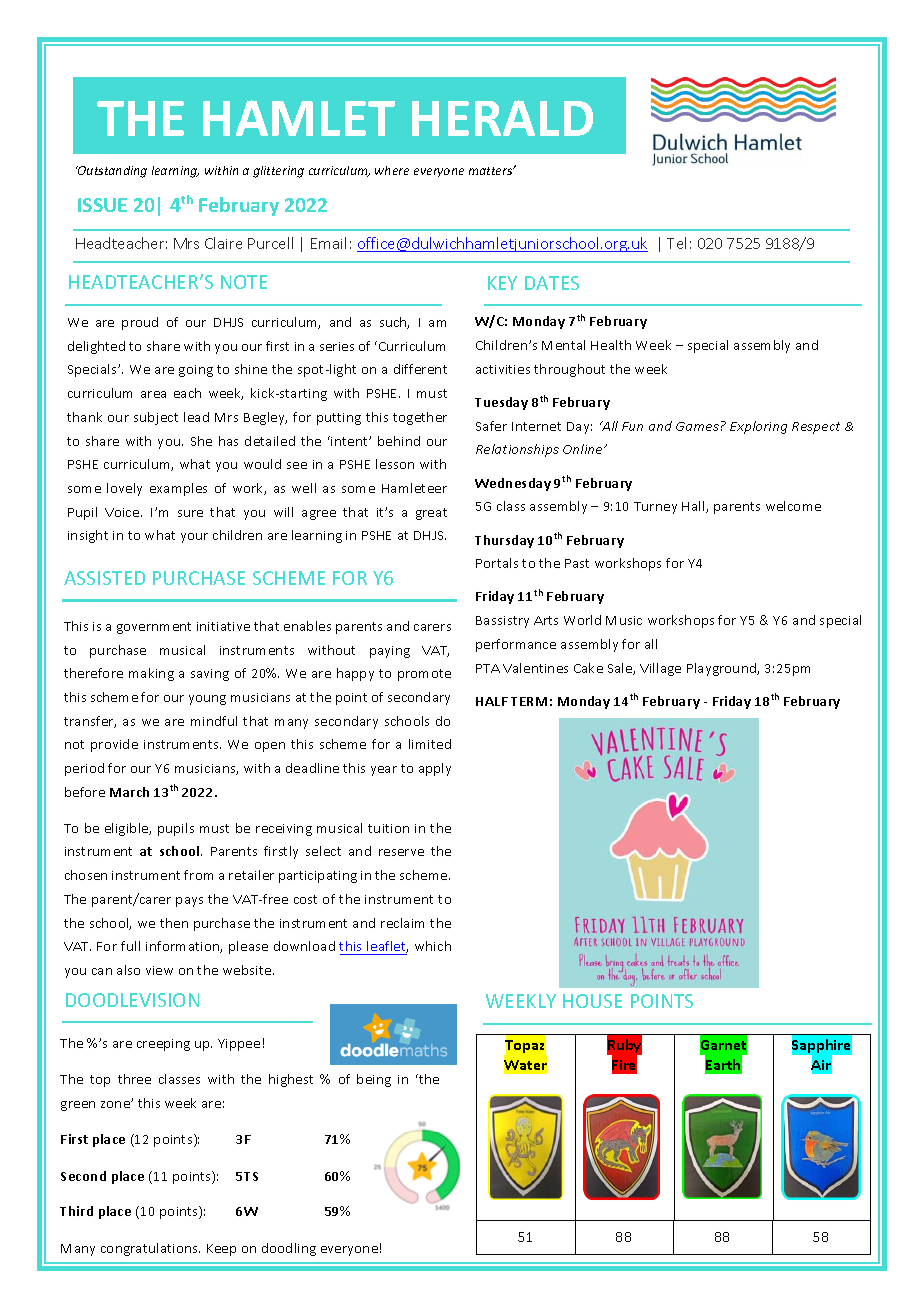 This screenshot has width=924, height=1308. Describe the element at coordinates (676, 243) in the screenshot. I see `Tel` at that location.
